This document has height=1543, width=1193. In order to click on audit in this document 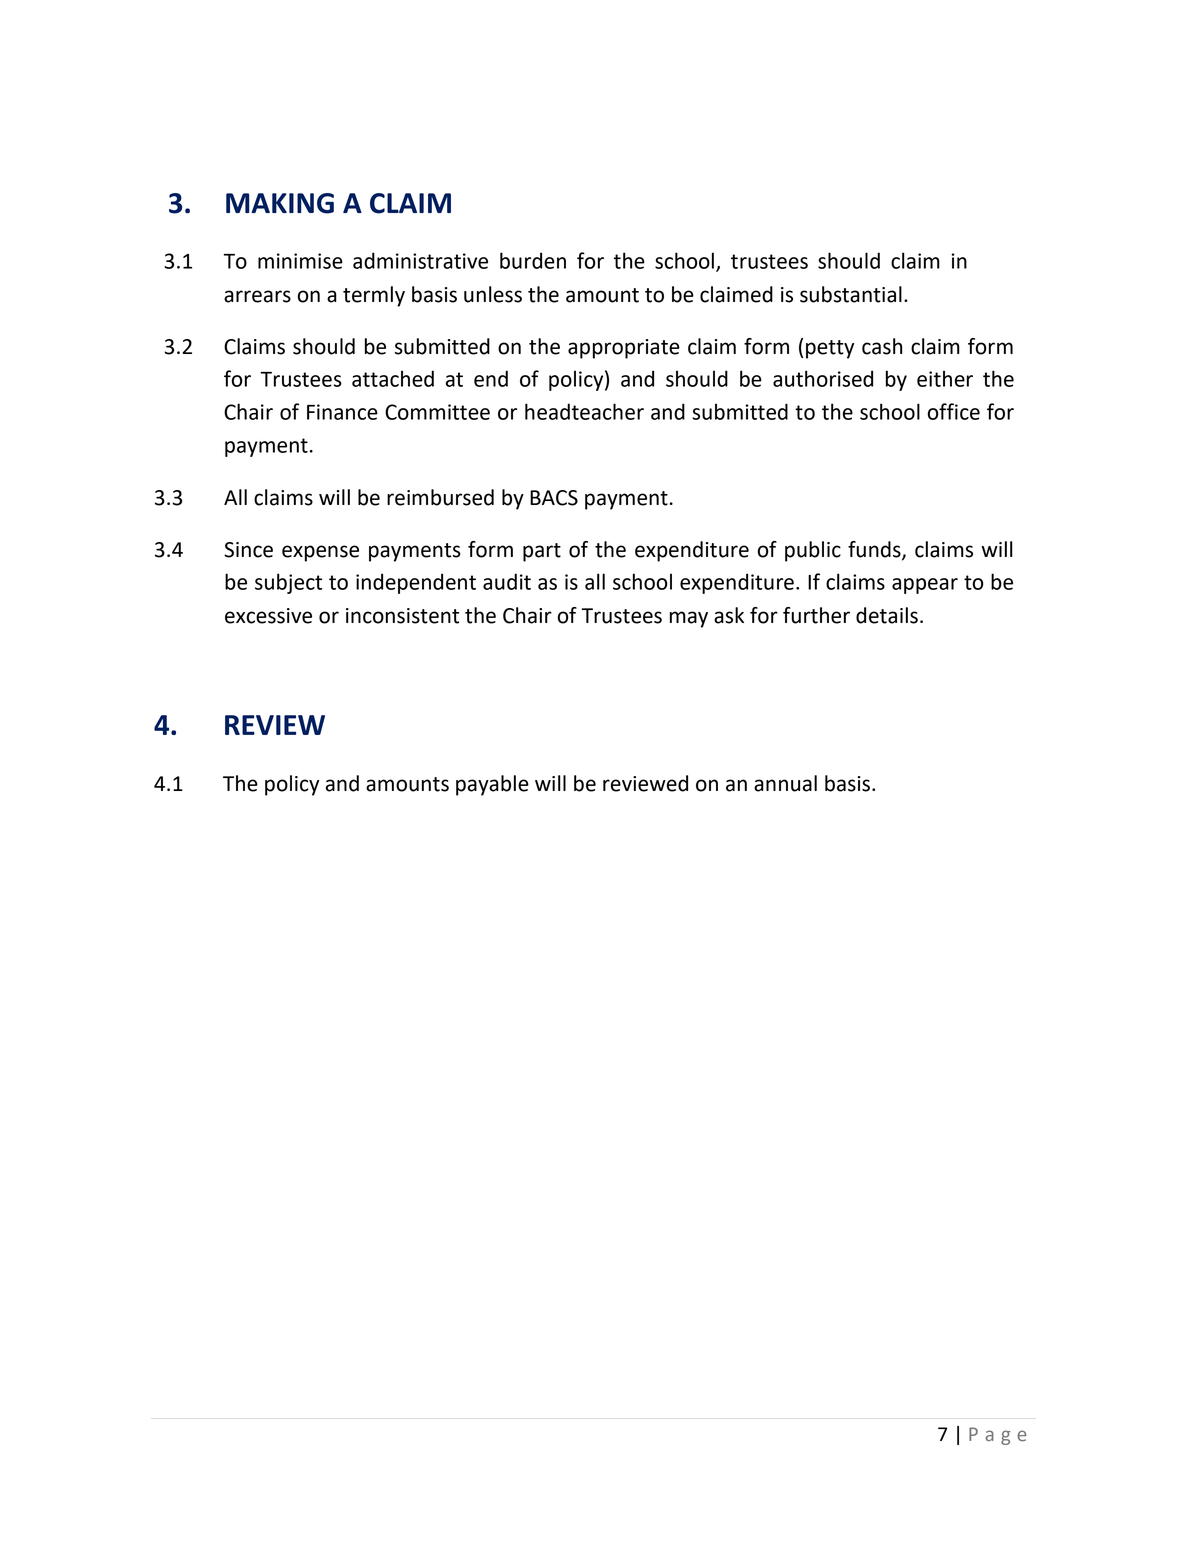, I will do `click(507, 581)`.
